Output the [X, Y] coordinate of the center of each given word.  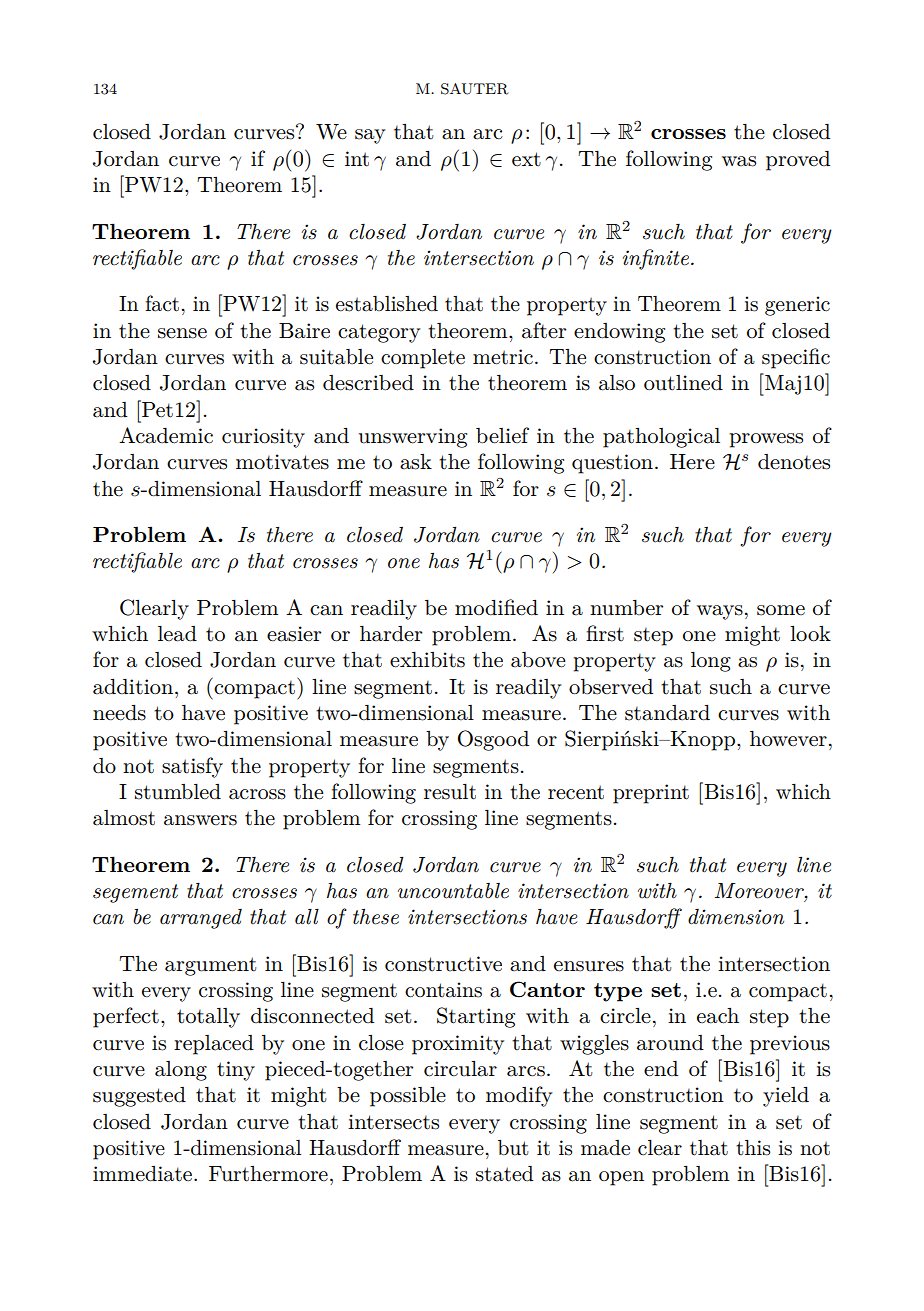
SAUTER [474, 89]
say [370, 136]
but [513, 1147]
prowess [766, 440]
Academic [166, 435]
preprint [651, 794]
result [450, 792]
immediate [144, 1174]
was [739, 161]
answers [200, 820]
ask [416, 462]
